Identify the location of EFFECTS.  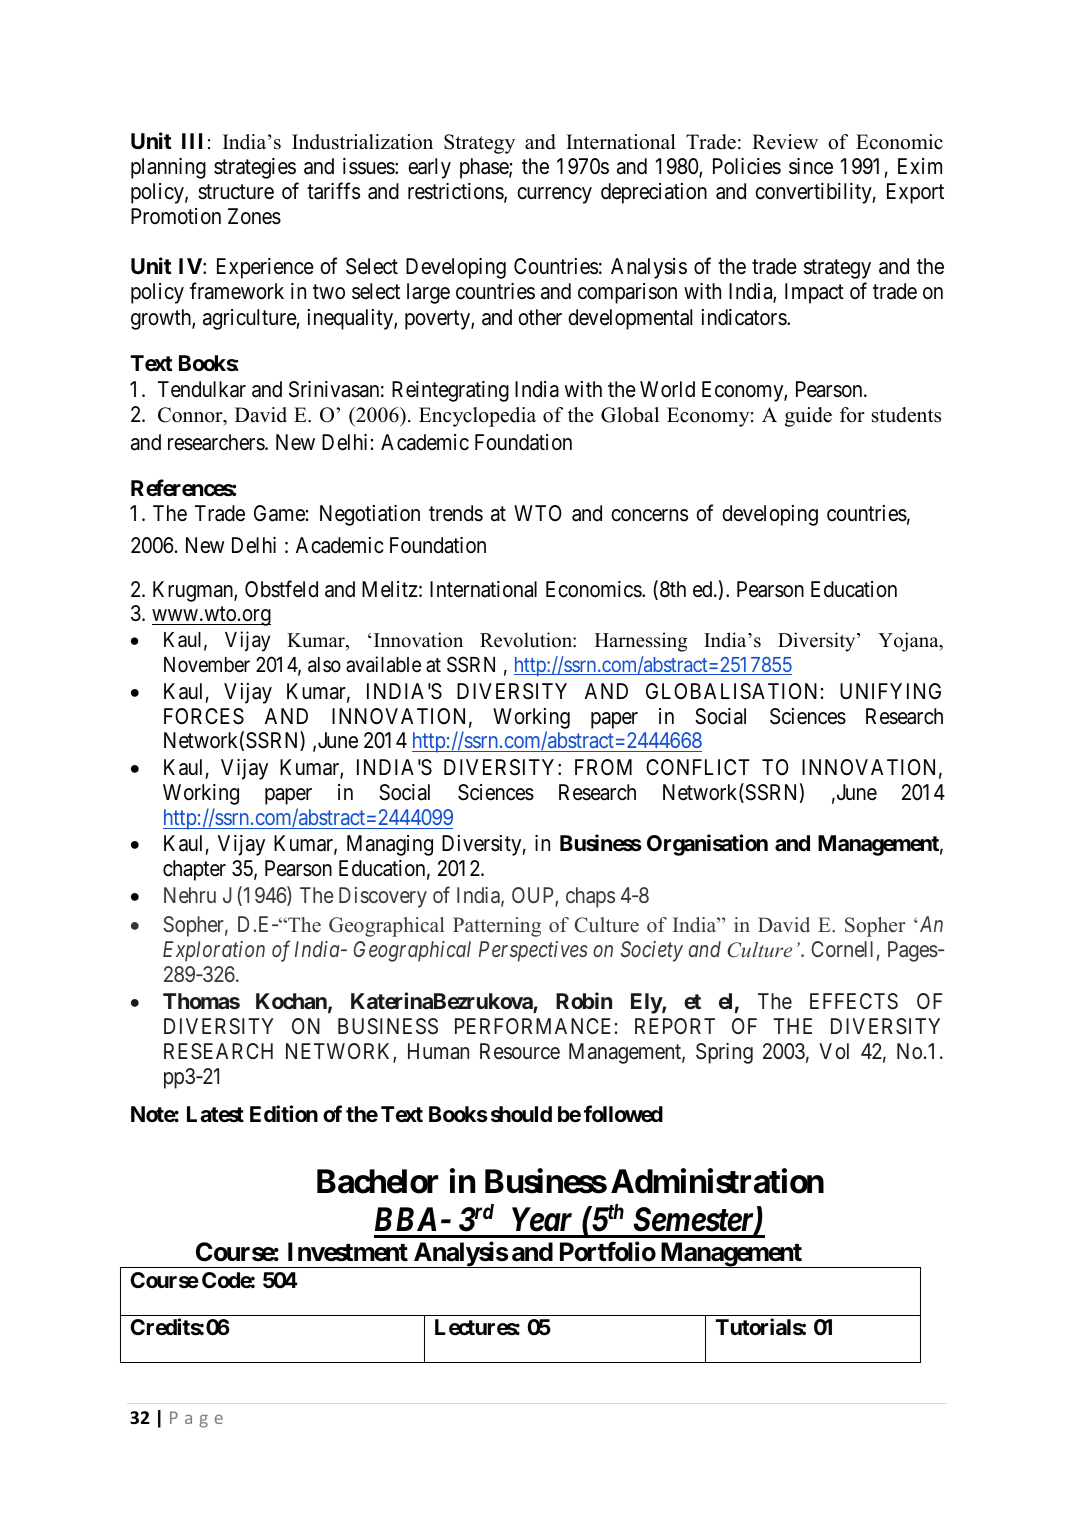
(854, 1001).
